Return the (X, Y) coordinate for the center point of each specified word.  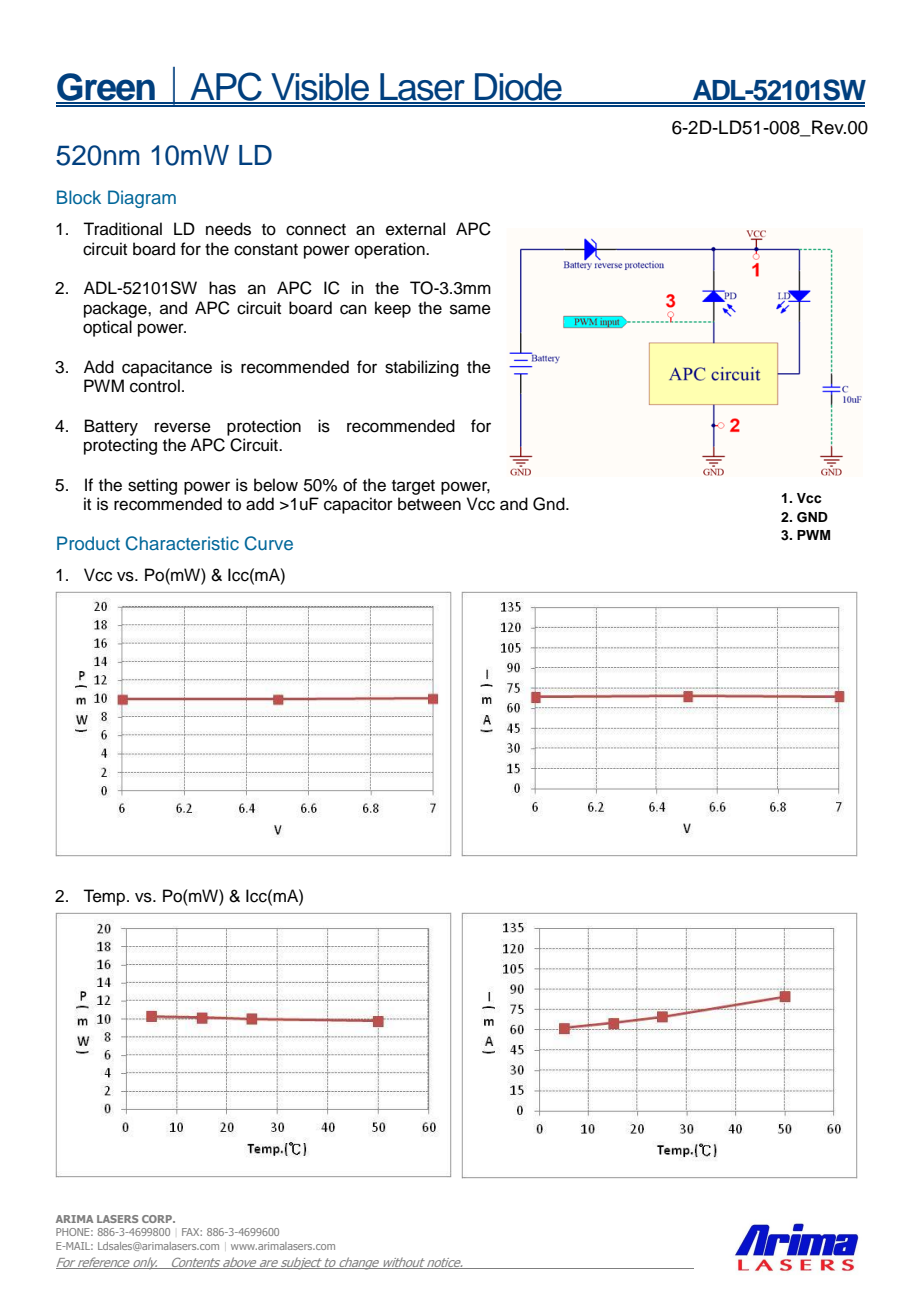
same (470, 309)
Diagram (142, 199)
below (276, 485)
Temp (105, 897)
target (413, 487)
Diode (518, 88)
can (353, 309)
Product (88, 543)
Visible (320, 88)
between (429, 504)
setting (152, 486)
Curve (269, 543)
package (116, 309)
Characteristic (182, 543)
